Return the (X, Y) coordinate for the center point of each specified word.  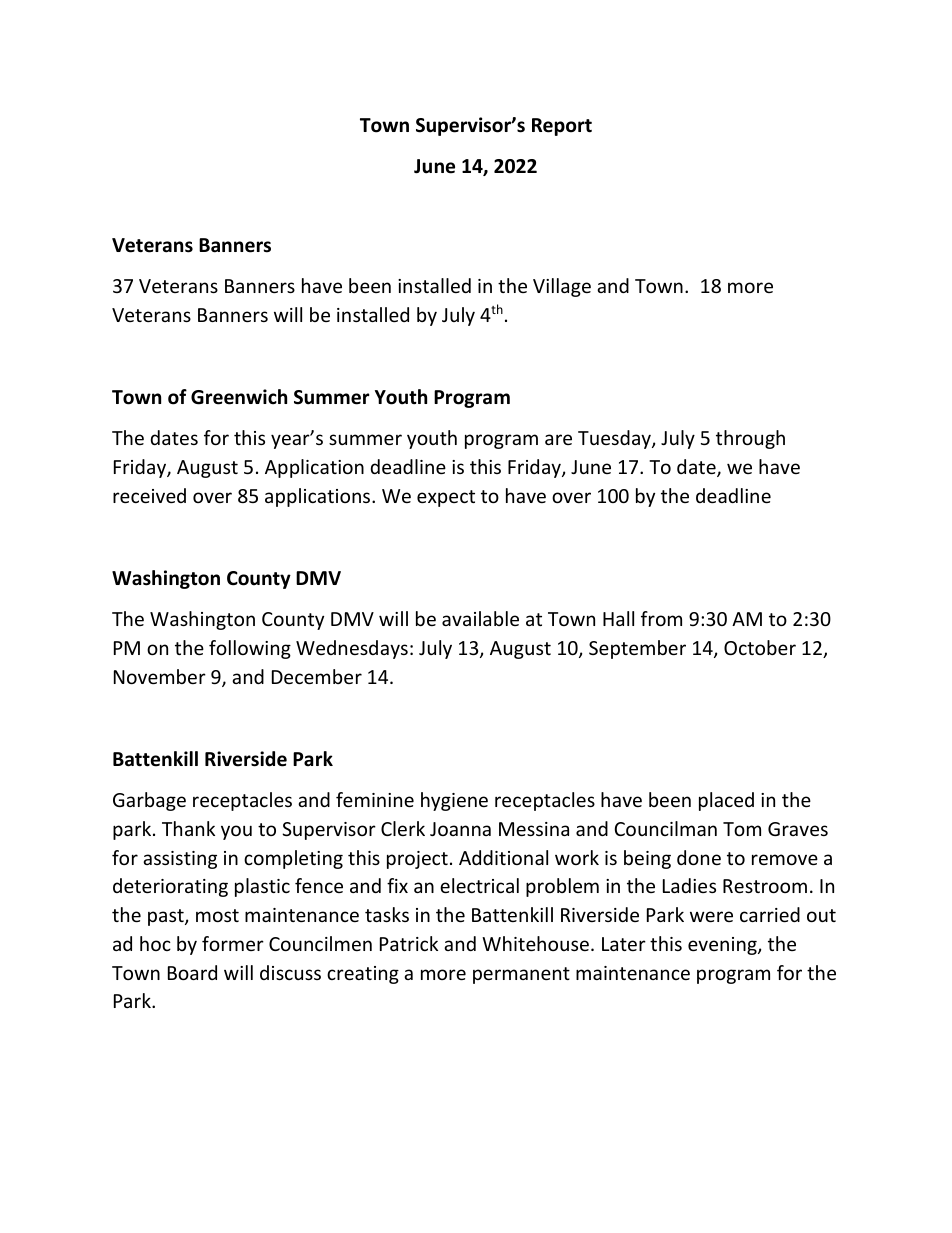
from (661, 618)
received (149, 495)
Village (562, 287)
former (233, 943)
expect (446, 498)
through (750, 439)
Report (562, 127)
